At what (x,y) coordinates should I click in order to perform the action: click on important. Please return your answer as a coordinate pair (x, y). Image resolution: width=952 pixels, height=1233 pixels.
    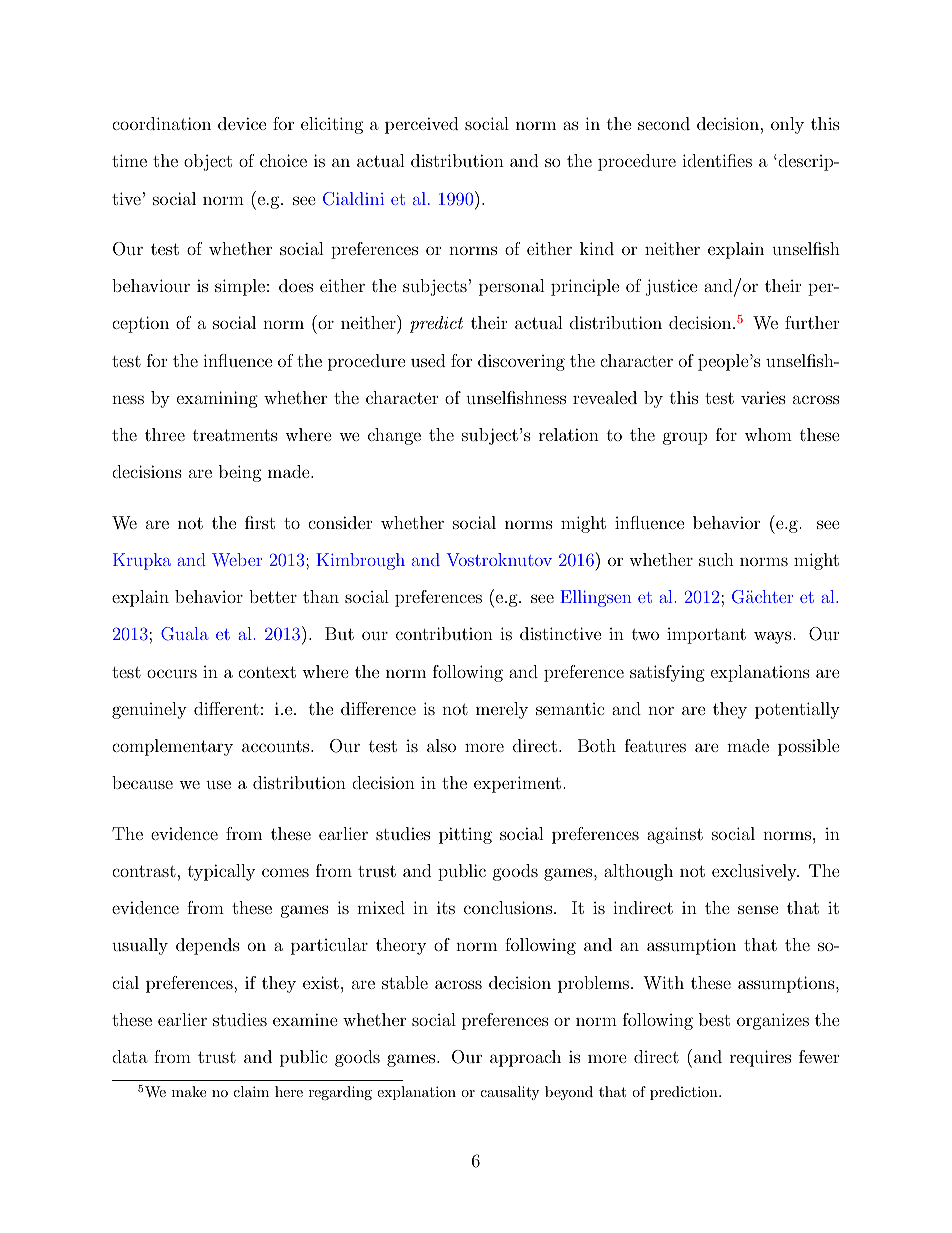
    Looking at the image, I should click on (706, 636).
